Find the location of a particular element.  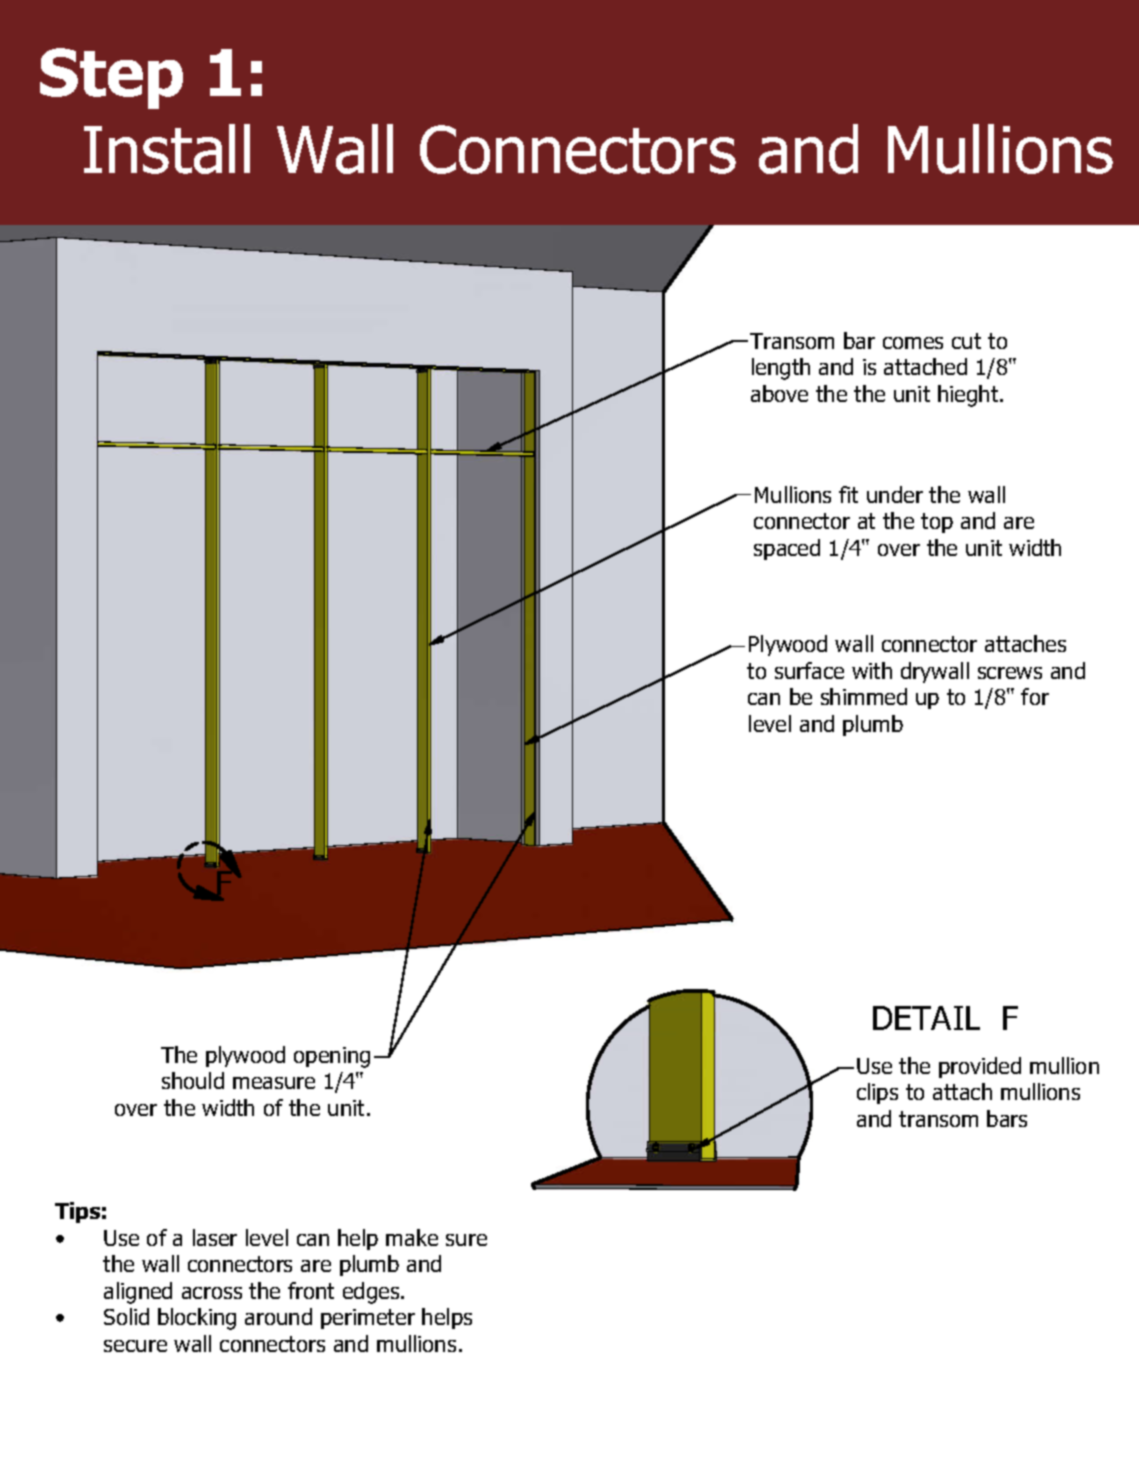

cut is located at coordinates (966, 341).
